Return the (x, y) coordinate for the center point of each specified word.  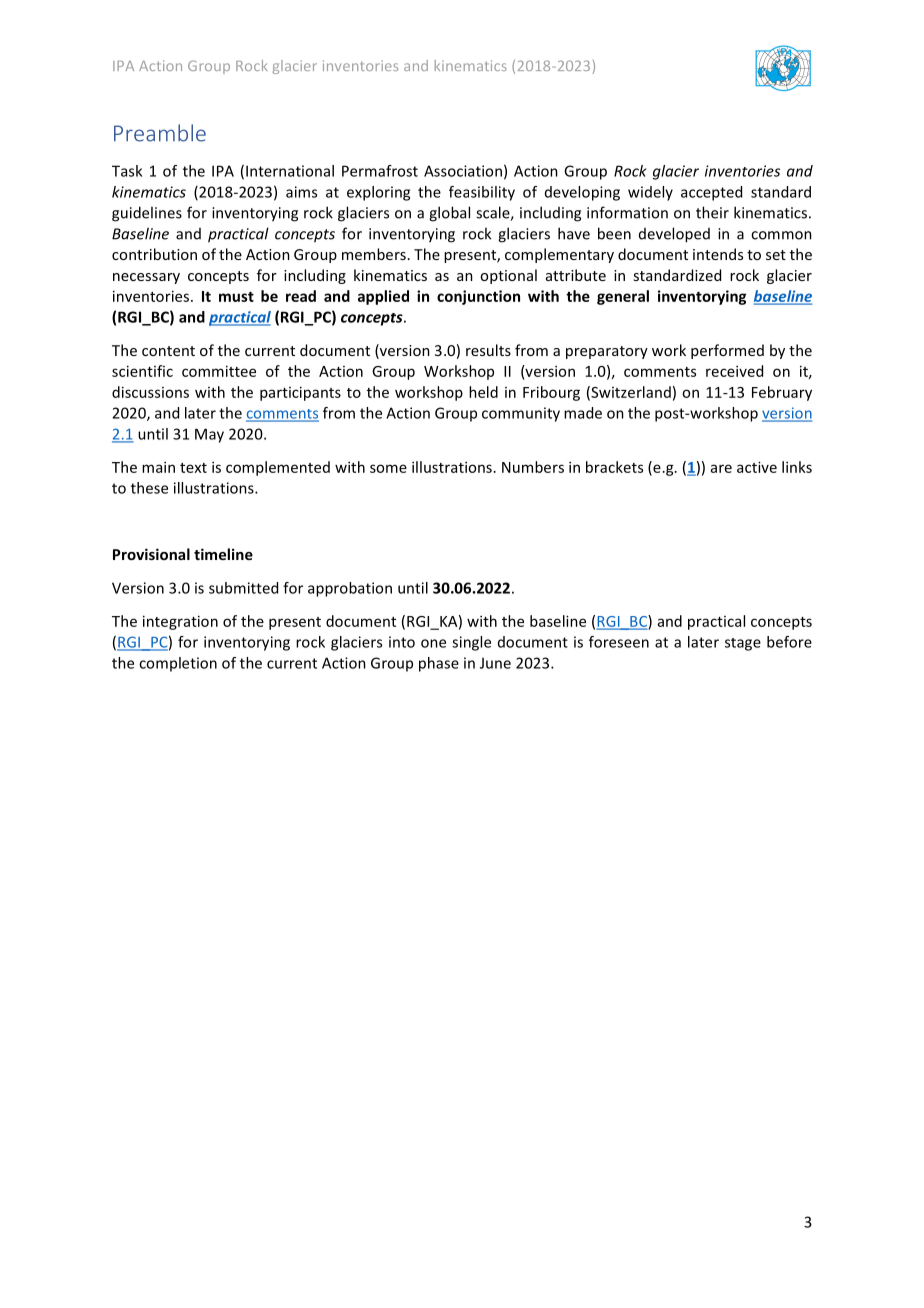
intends (718, 254)
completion (178, 664)
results (488, 350)
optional (508, 276)
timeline (223, 554)
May (209, 435)
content (168, 351)
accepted (711, 193)
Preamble (160, 133)
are (721, 468)
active (757, 467)
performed (727, 351)
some (388, 468)
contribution (154, 254)
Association (463, 171)
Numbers (533, 467)
